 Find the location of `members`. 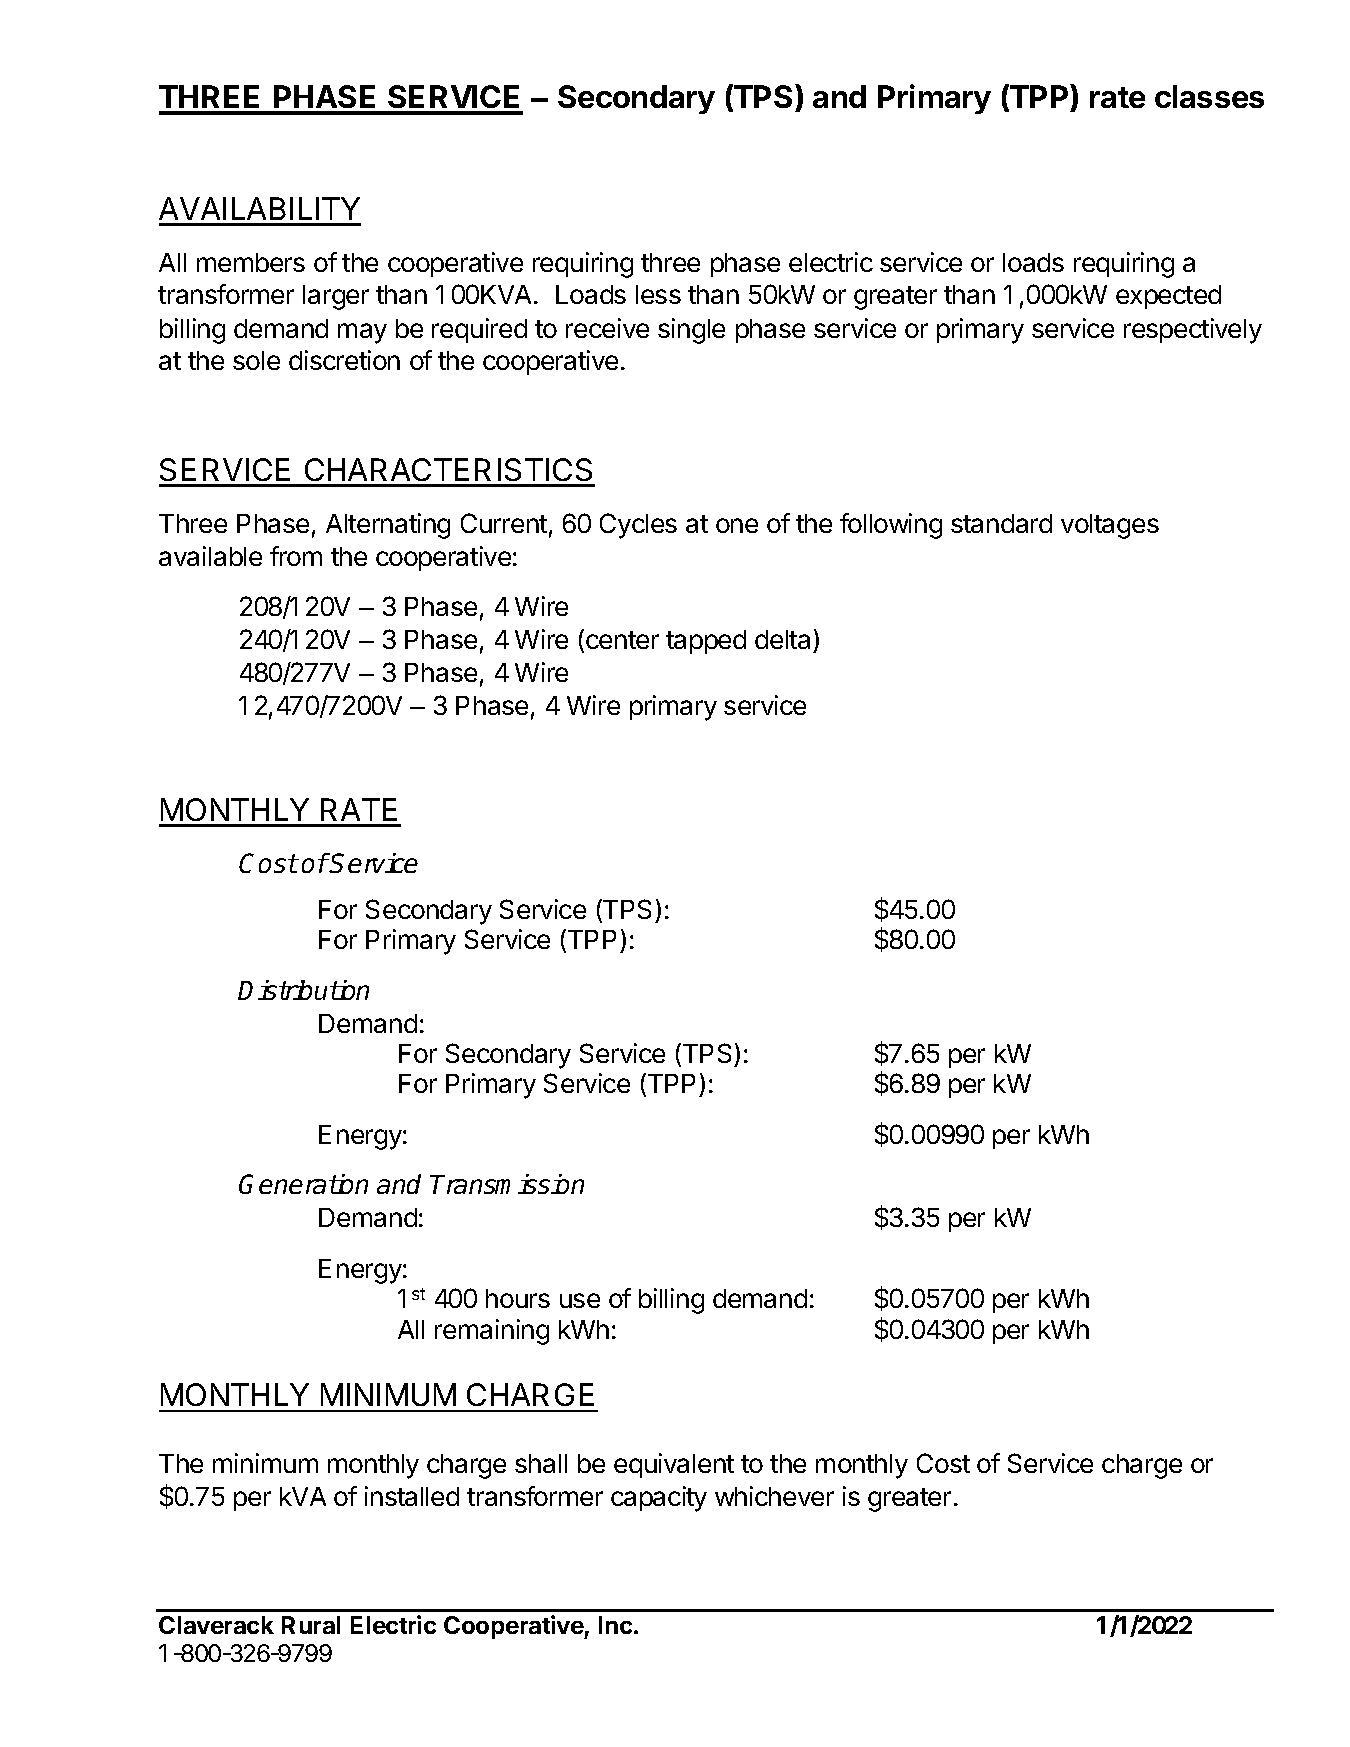

members is located at coordinates (251, 262).
